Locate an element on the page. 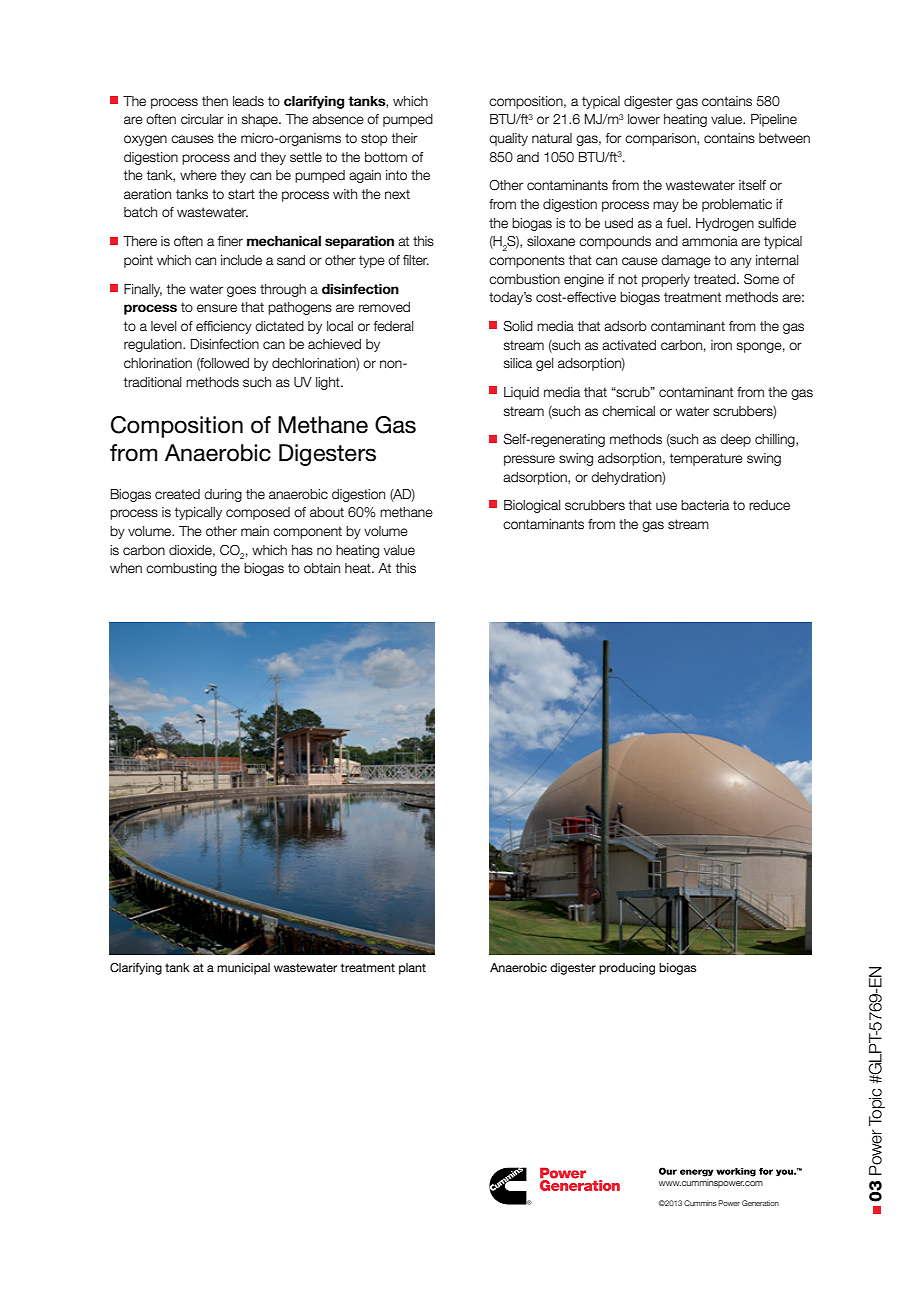 The image size is (924, 1308). Generation is located at coordinates (760, 1203).
